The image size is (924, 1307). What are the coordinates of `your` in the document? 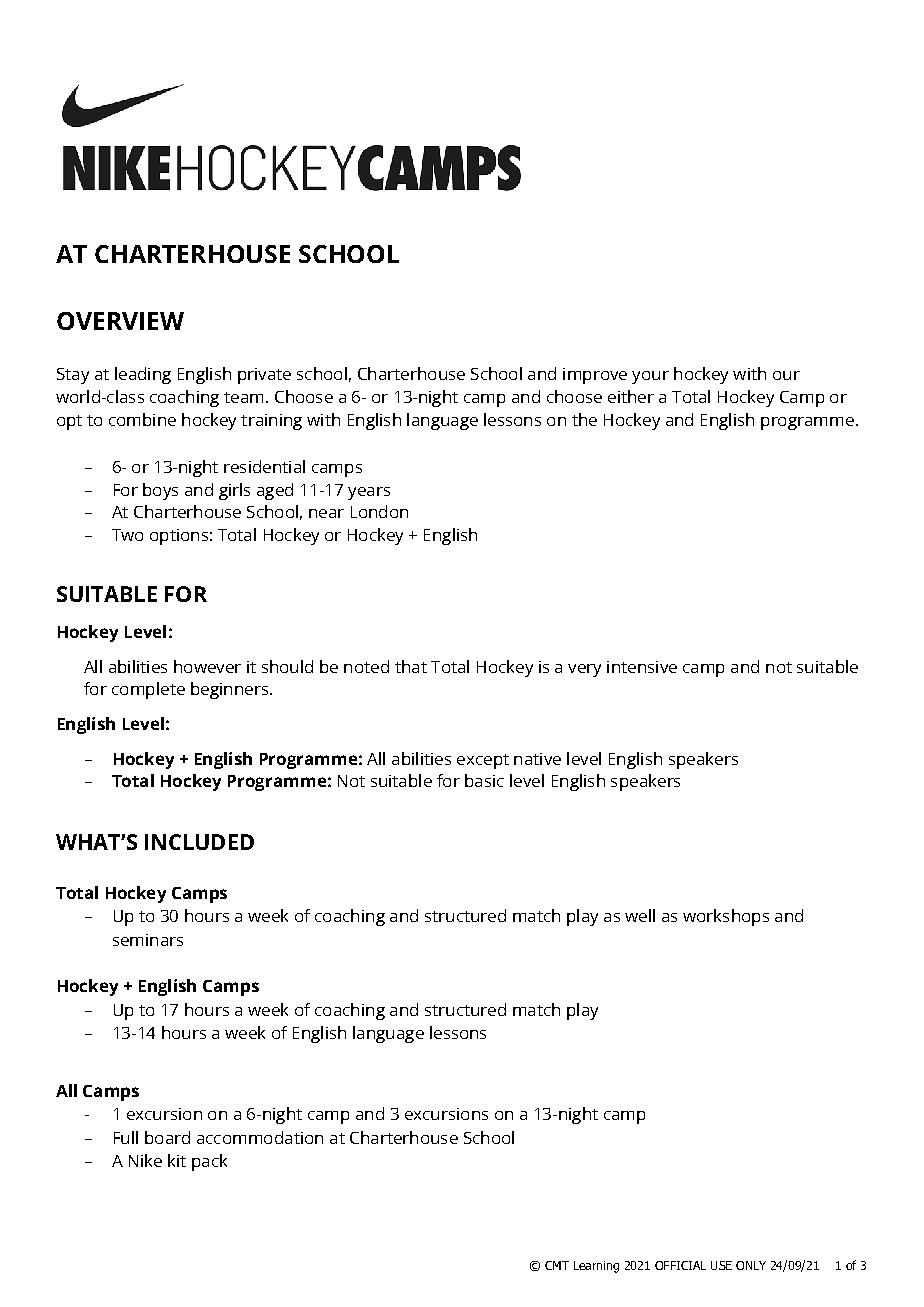 It's located at (650, 377).
